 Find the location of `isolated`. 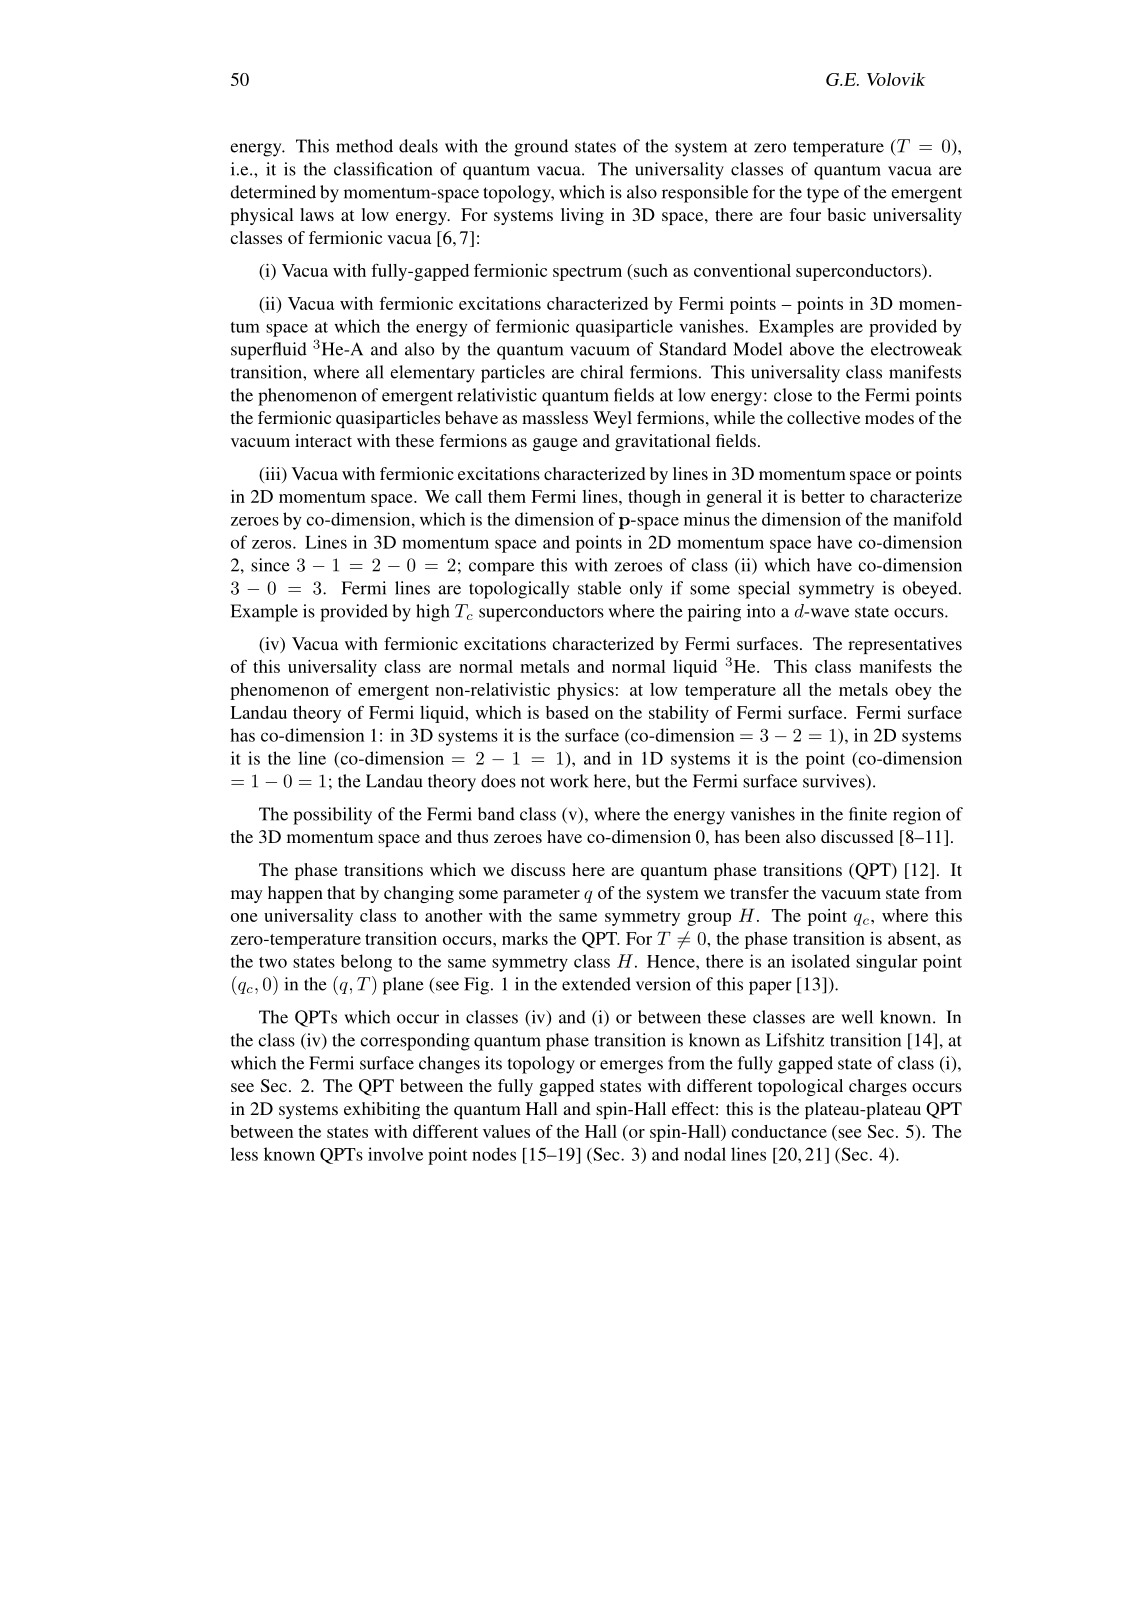

isolated is located at coordinates (820, 961).
